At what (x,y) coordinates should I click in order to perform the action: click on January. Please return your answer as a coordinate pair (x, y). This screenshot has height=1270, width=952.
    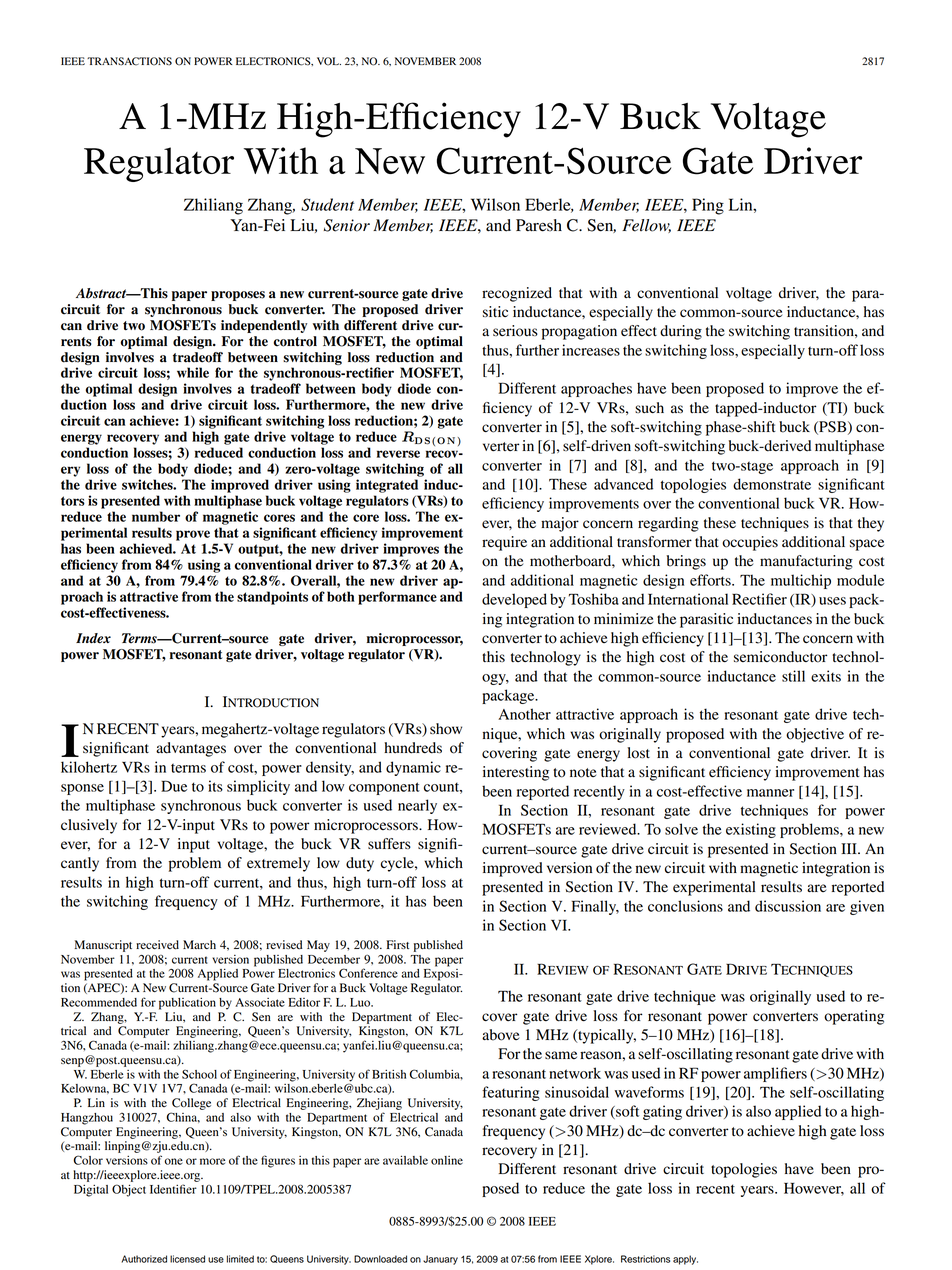
    Looking at the image, I should click on (440, 1260).
